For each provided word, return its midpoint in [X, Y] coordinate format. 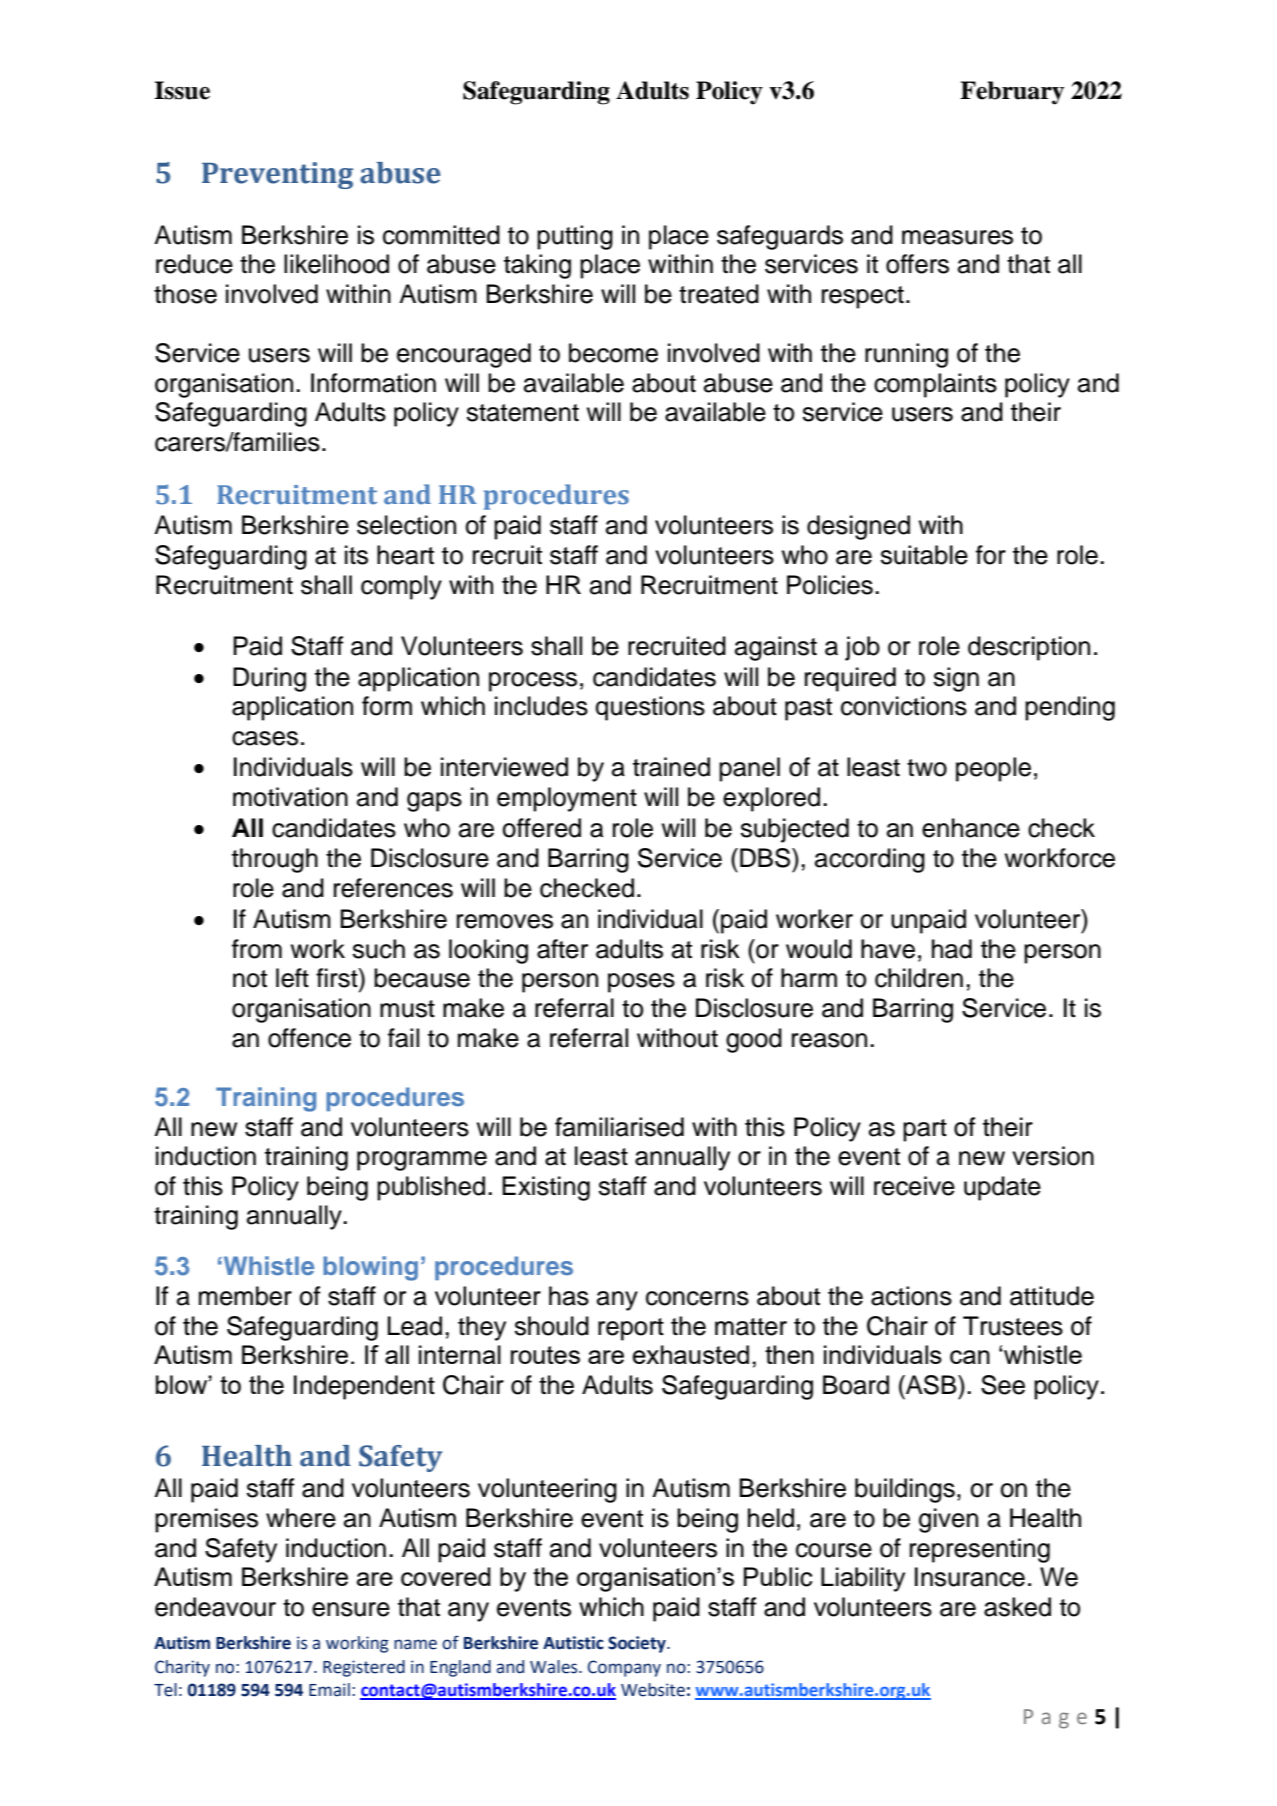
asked [1017, 1607]
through [275, 860]
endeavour [215, 1607]
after [562, 949]
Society [638, 1644]
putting [575, 237]
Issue [182, 90]
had [952, 949]
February [1012, 93]
